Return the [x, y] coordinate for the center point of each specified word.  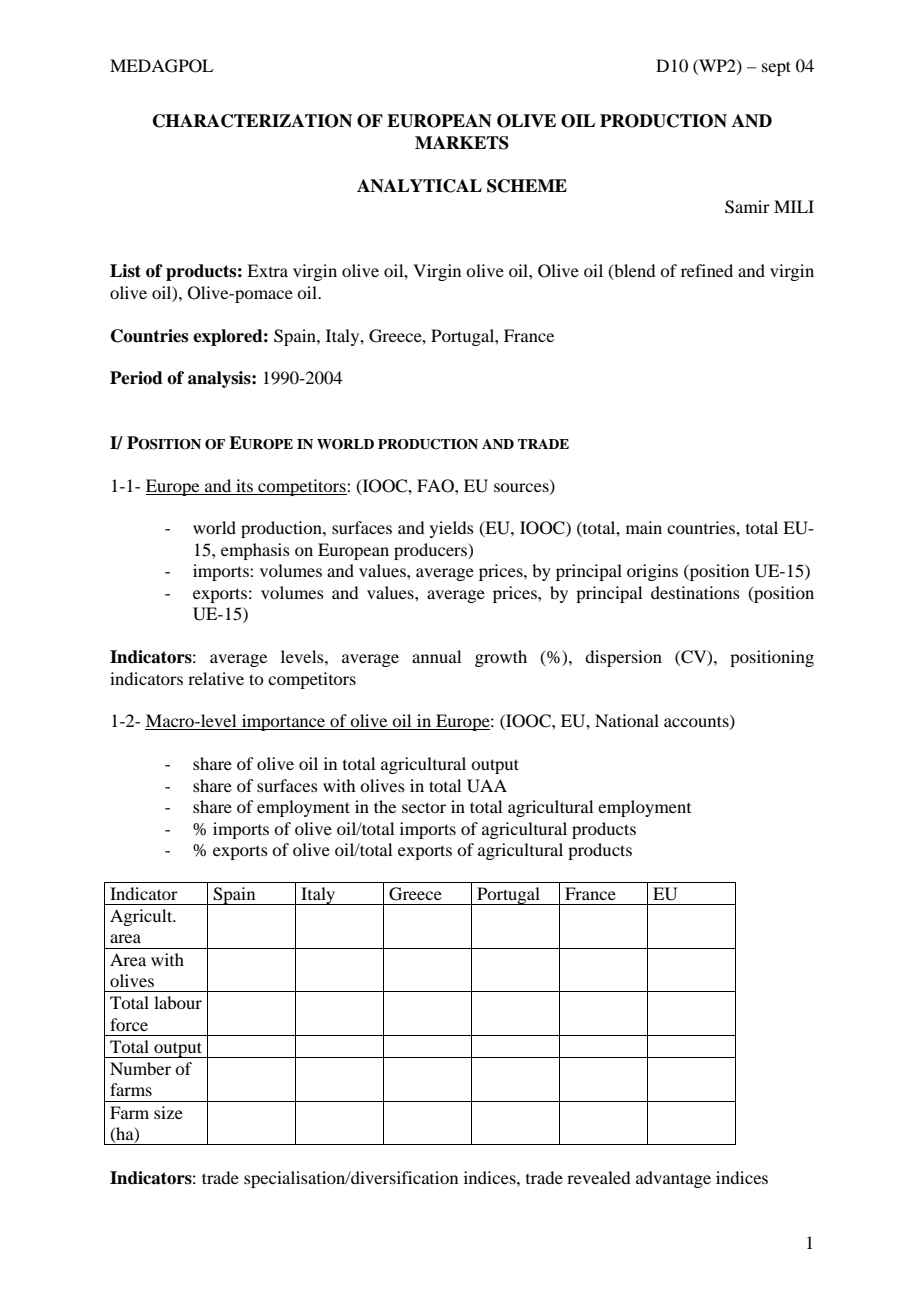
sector [424, 807]
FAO [436, 486]
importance [284, 722]
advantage [673, 1179]
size [168, 1112]
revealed [598, 1177]
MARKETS [462, 143]
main [644, 527]
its [244, 485]
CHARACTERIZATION [252, 121]
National [627, 720]
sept [776, 68]
